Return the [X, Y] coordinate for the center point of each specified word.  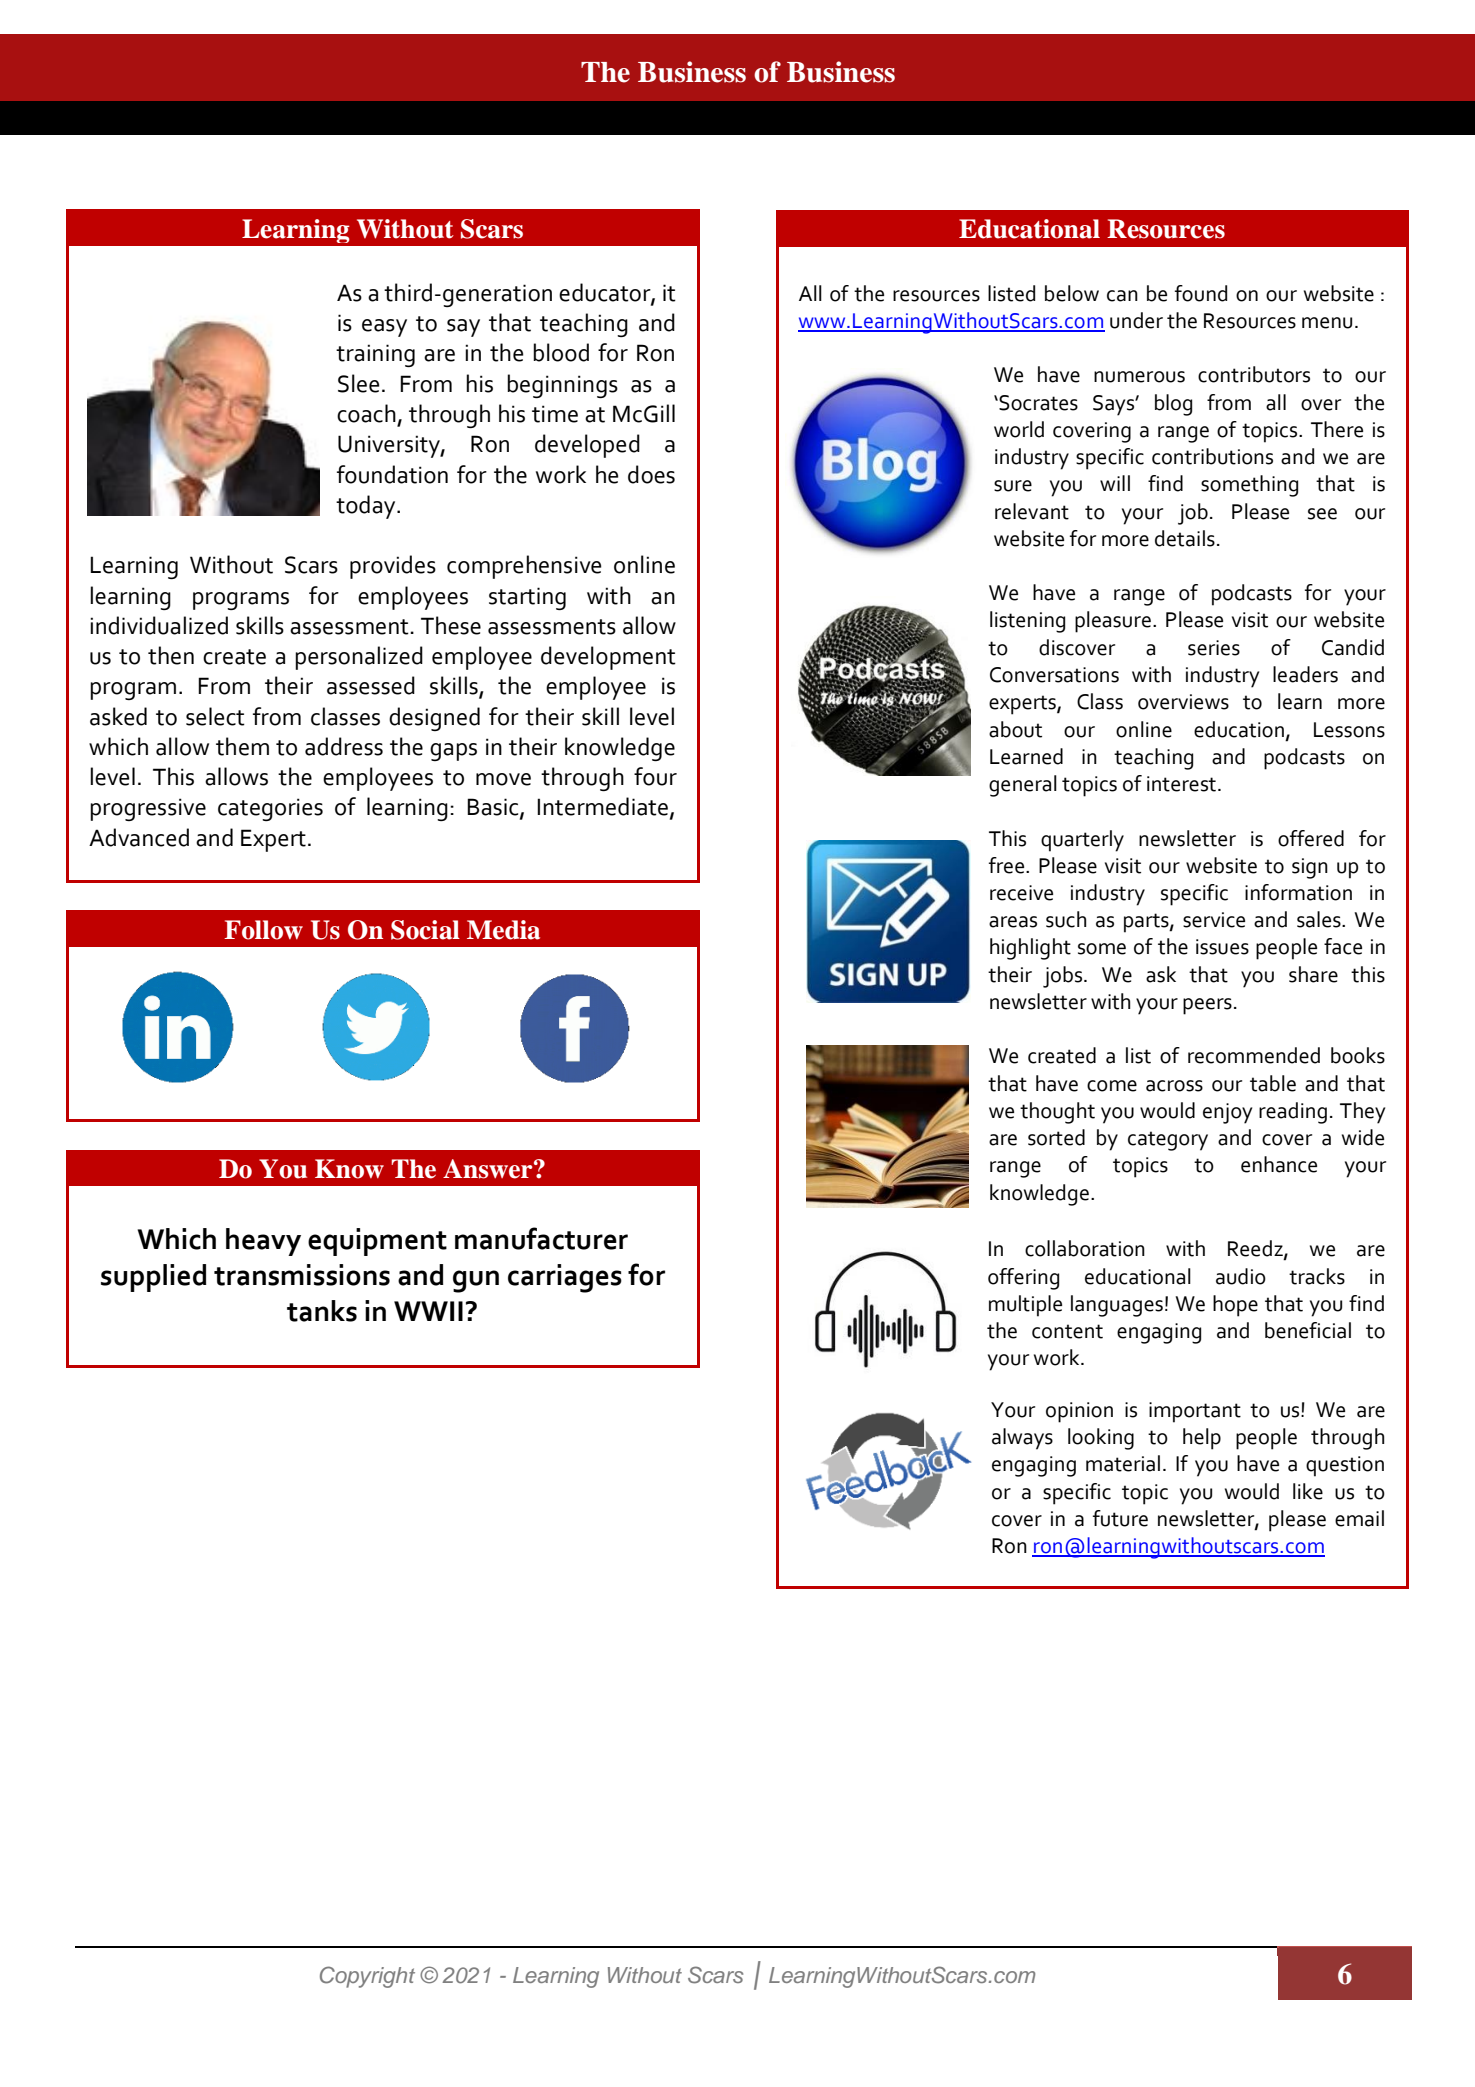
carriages [565, 1278]
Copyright [367, 1977]
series [1214, 648]
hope [1235, 1306]
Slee [359, 383]
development [608, 658]
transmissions [302, 1275]
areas [1013, 922]
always [1022, 1439]
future [1120, 1518]
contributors [1254, 374]
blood [561, 352]
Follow [263, 930]
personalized [359, 658]
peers [1207, 1006]
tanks [322, 1311]
